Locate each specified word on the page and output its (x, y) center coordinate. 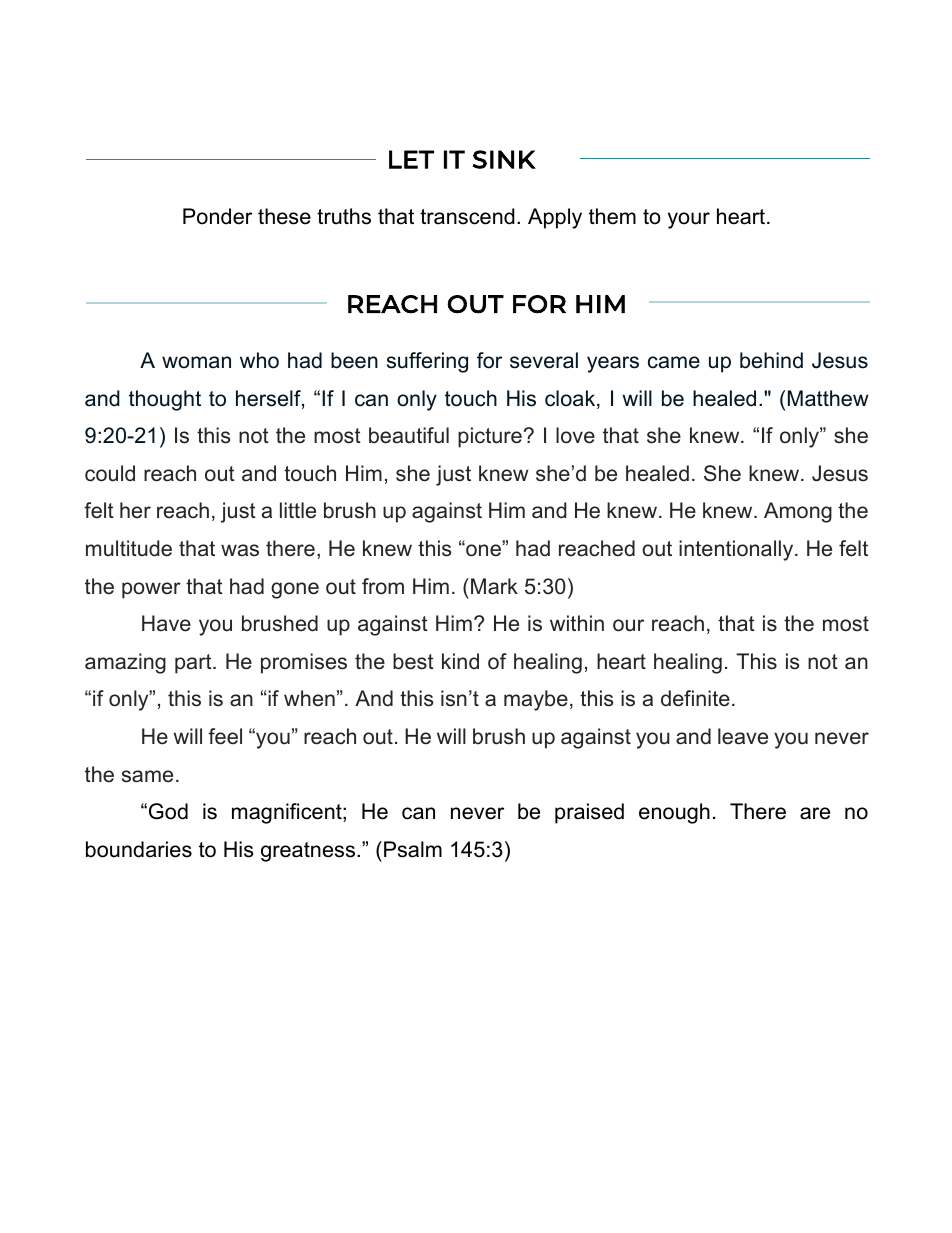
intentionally (737, 550)
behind (771, 360)
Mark (494, 586)
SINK (504, 159)
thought (165, 400)
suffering (427, 362)
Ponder (217, 216)
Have (166, 623)
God (168, 811)
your (689, 220)
